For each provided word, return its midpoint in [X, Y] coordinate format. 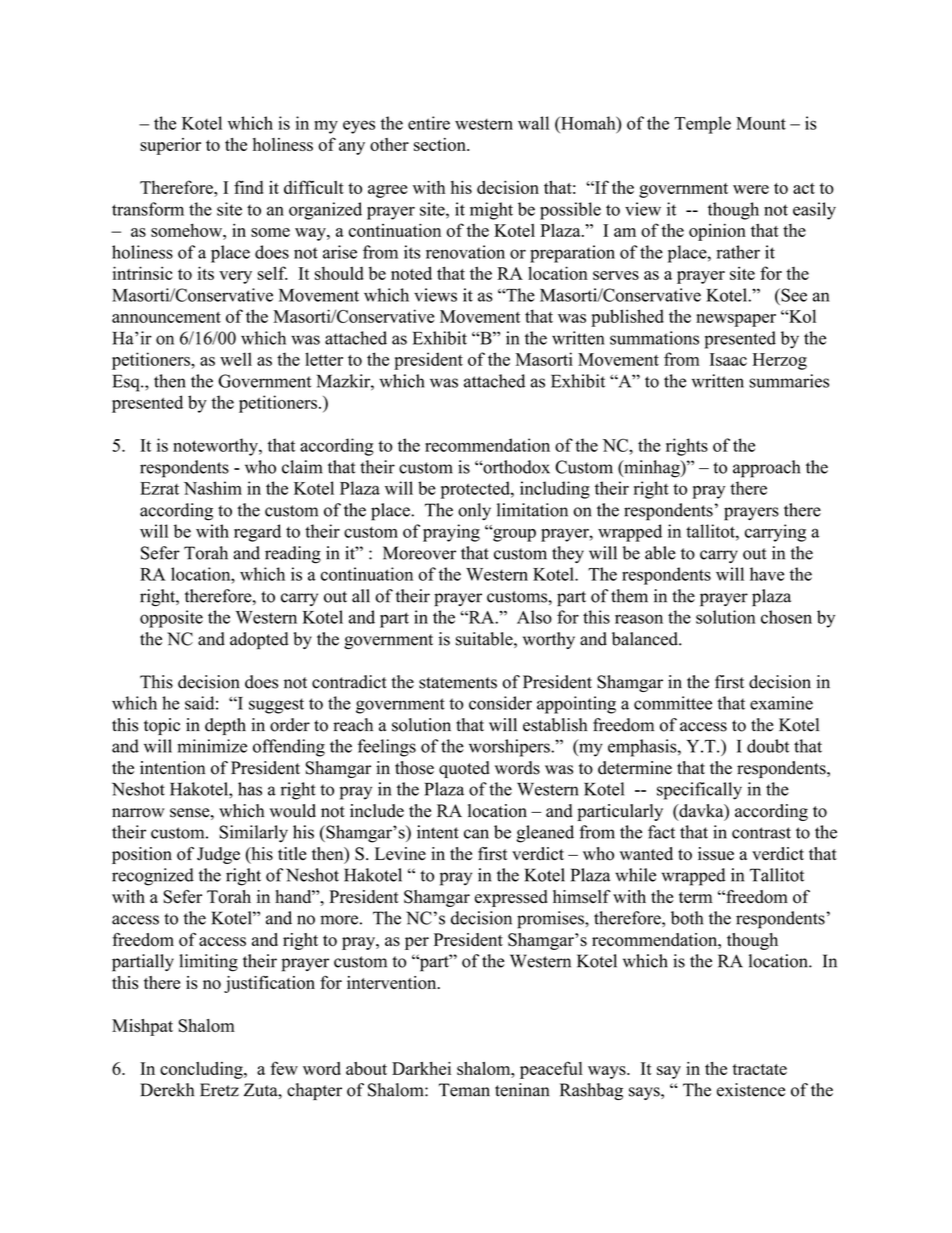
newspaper [736, 320]
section [441, 144]
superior [170, 146]
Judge [218, 855]
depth [225, 726]
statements [458, 683]
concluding [202, 1070]
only [474, 511]
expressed [511, 898]
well [236, 359]
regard [257, 533]
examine [781, 703]
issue [716, 854]
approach [766, 469]
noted [411, 273]
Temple [702, 125]
